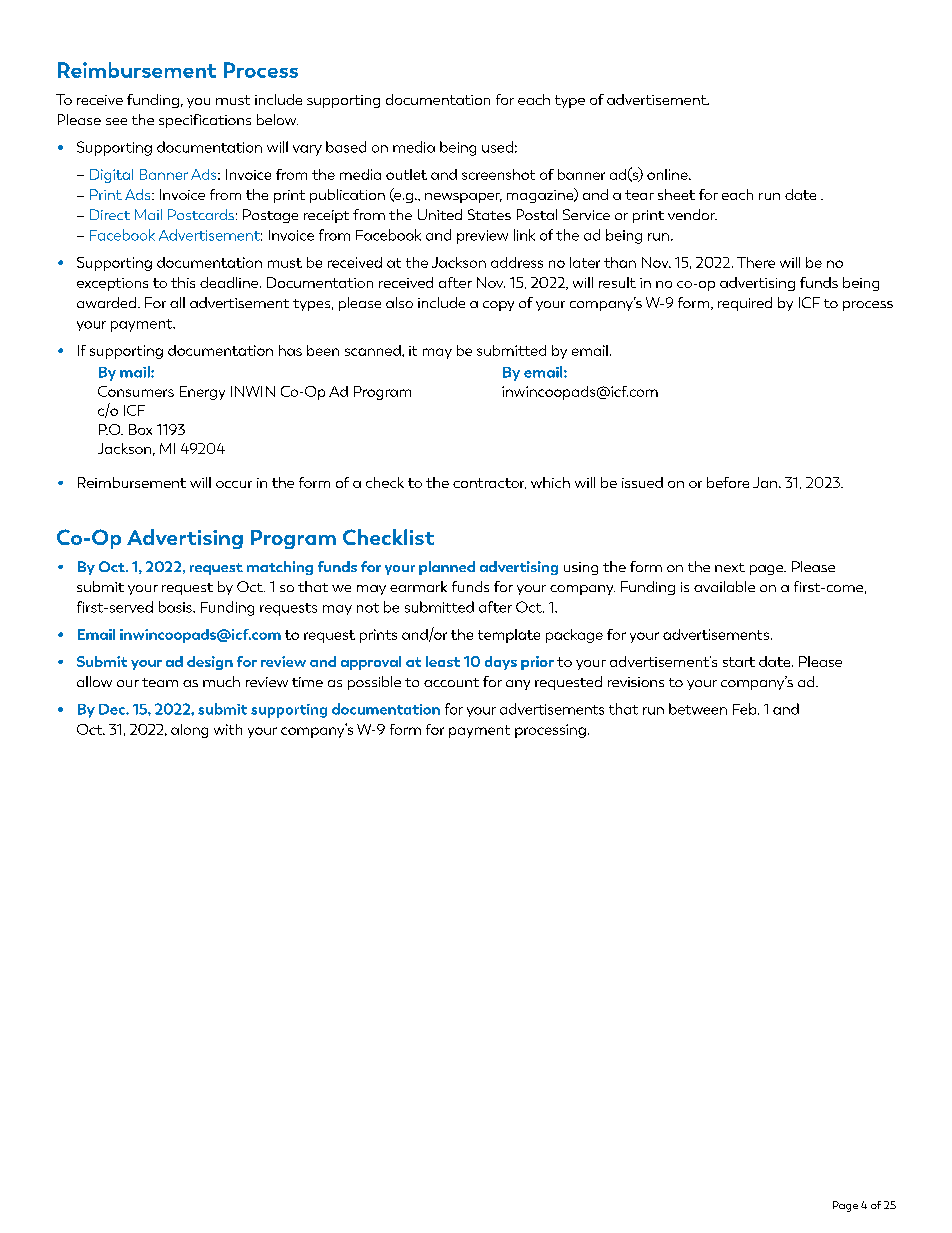 Image resolution: width=952 pixels, height=1233 pixels. What do you see at coordinates (106, 302) in the screenshot?
I see `awarded` at bounding box center [106, 302].
